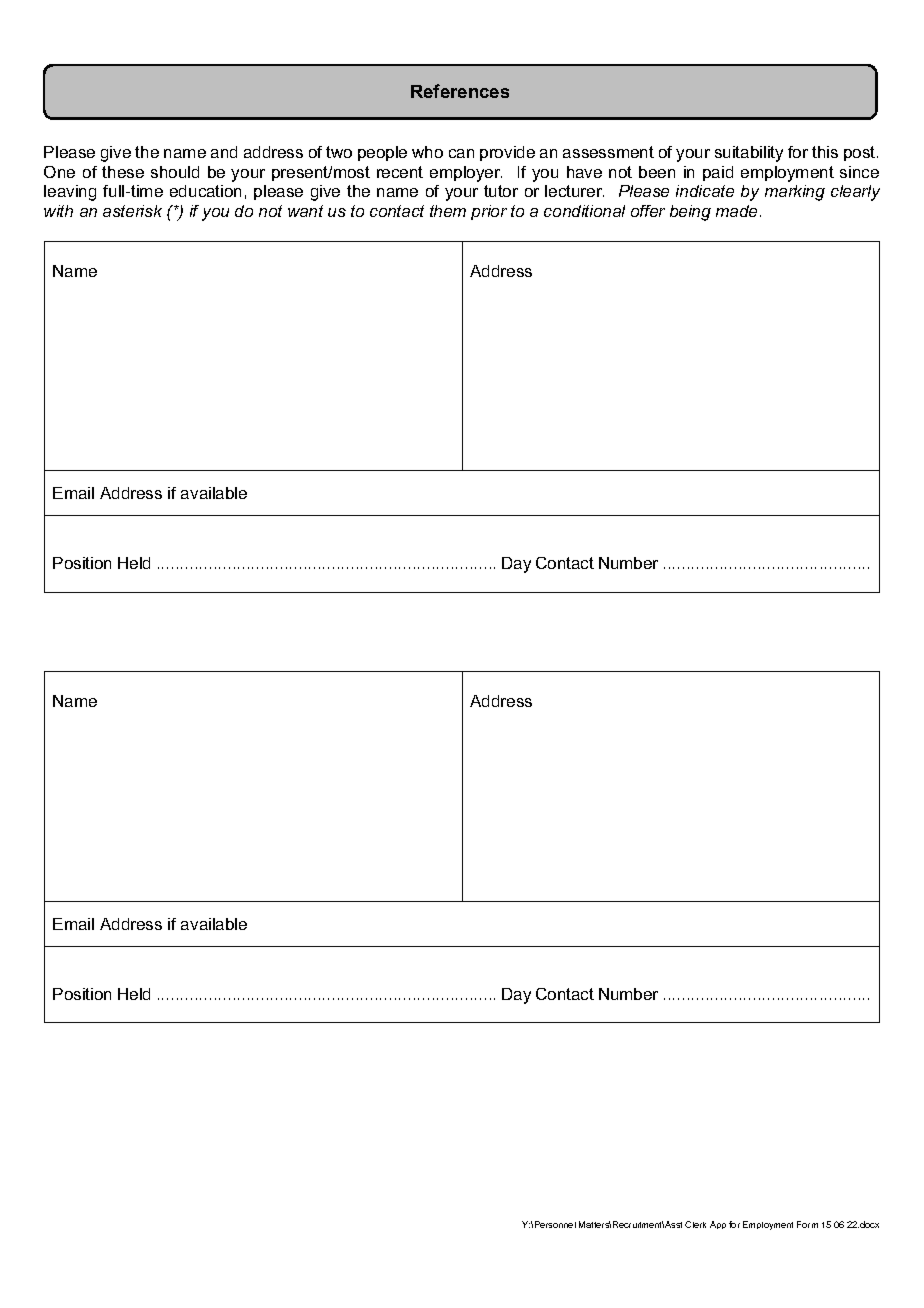 The width and height of the screenshot is (924, 1308). I want to click on conditional, so click(584, 211).
